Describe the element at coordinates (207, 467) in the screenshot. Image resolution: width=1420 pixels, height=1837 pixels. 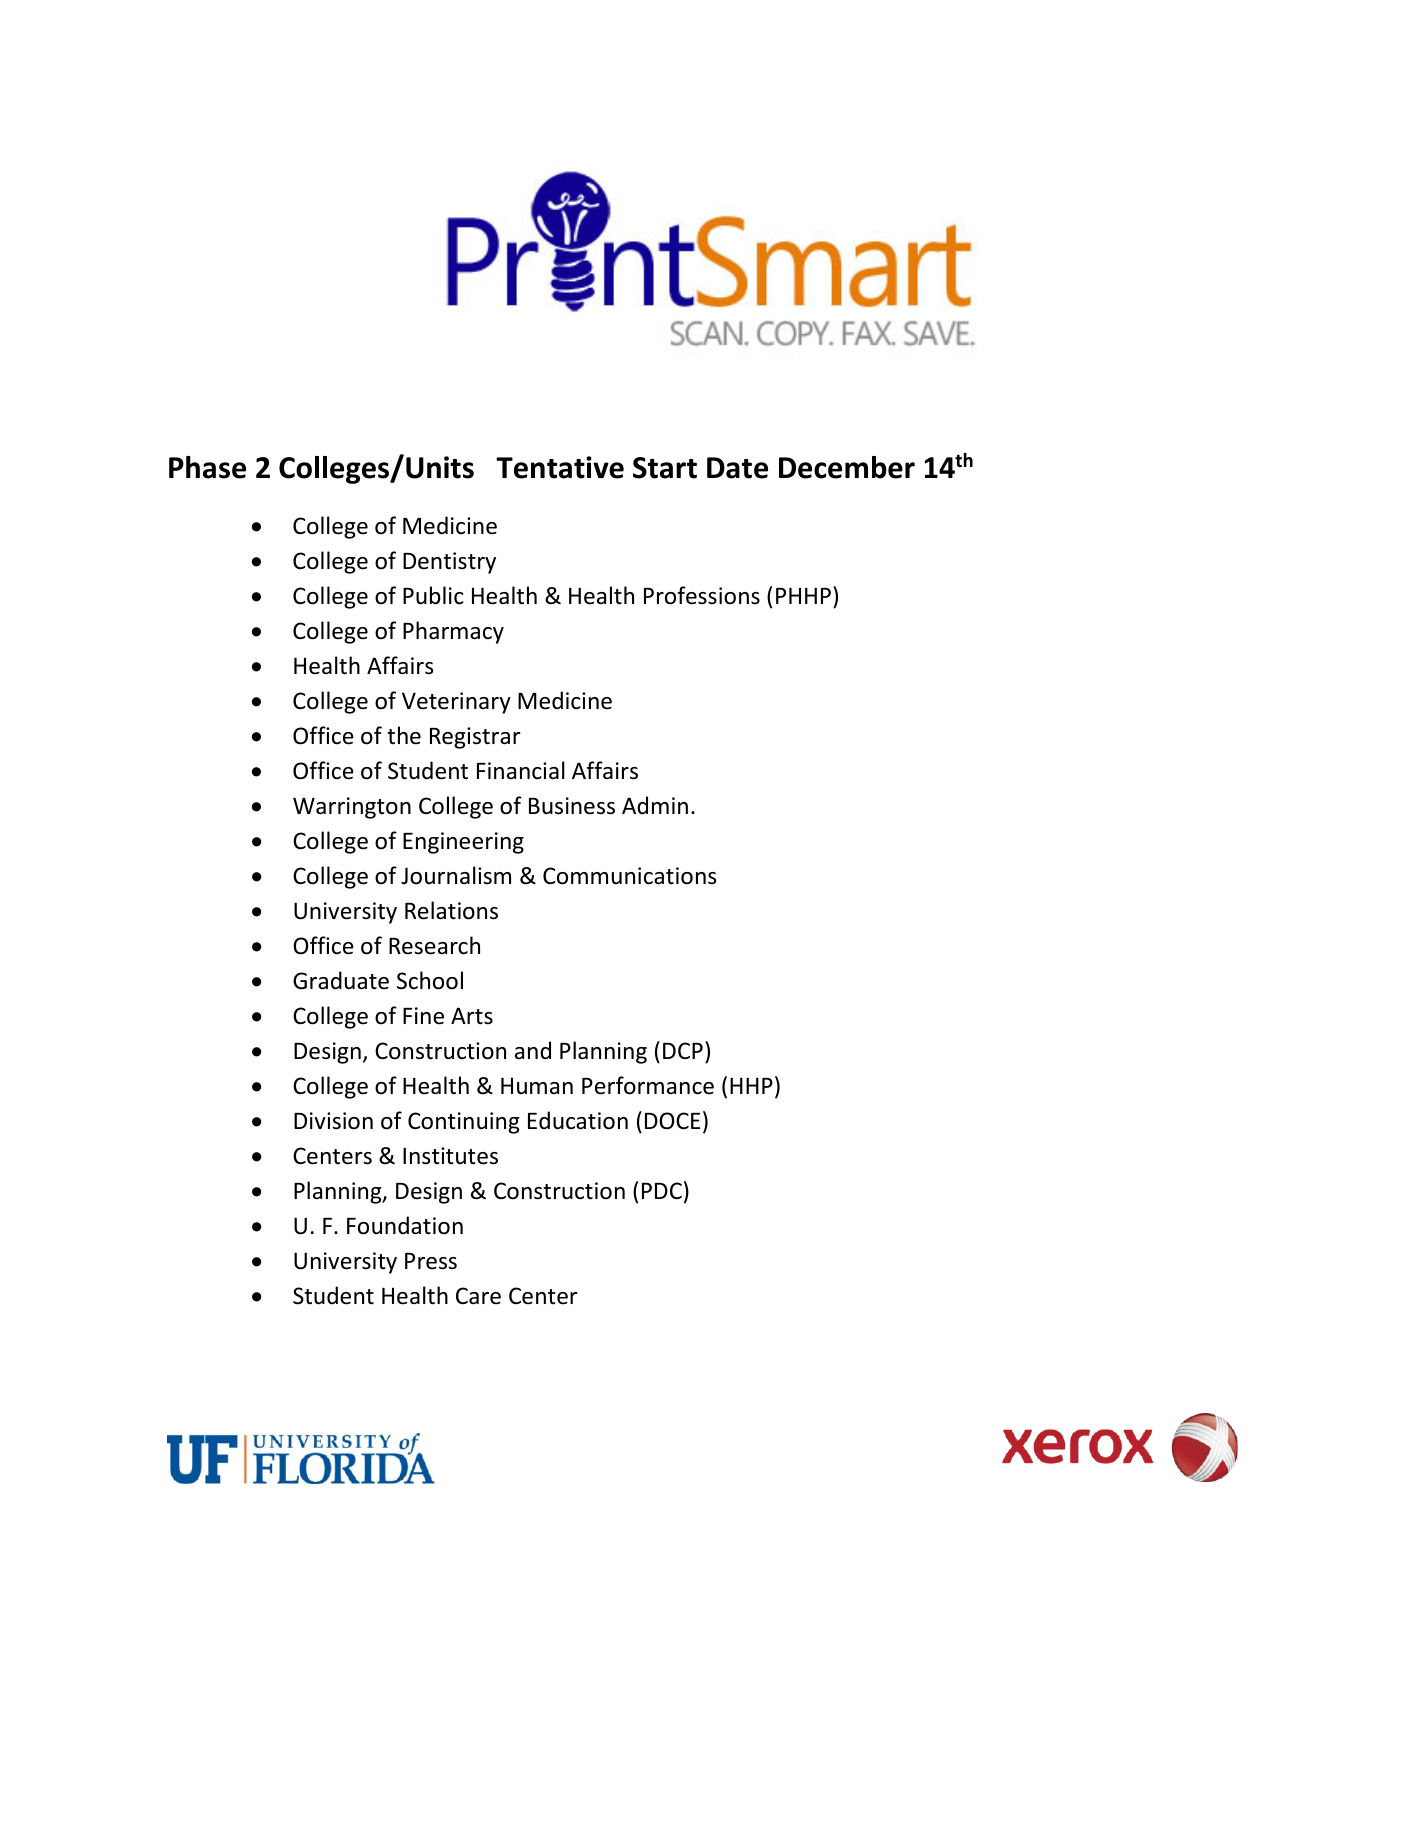
I see `Phase` at that location.
